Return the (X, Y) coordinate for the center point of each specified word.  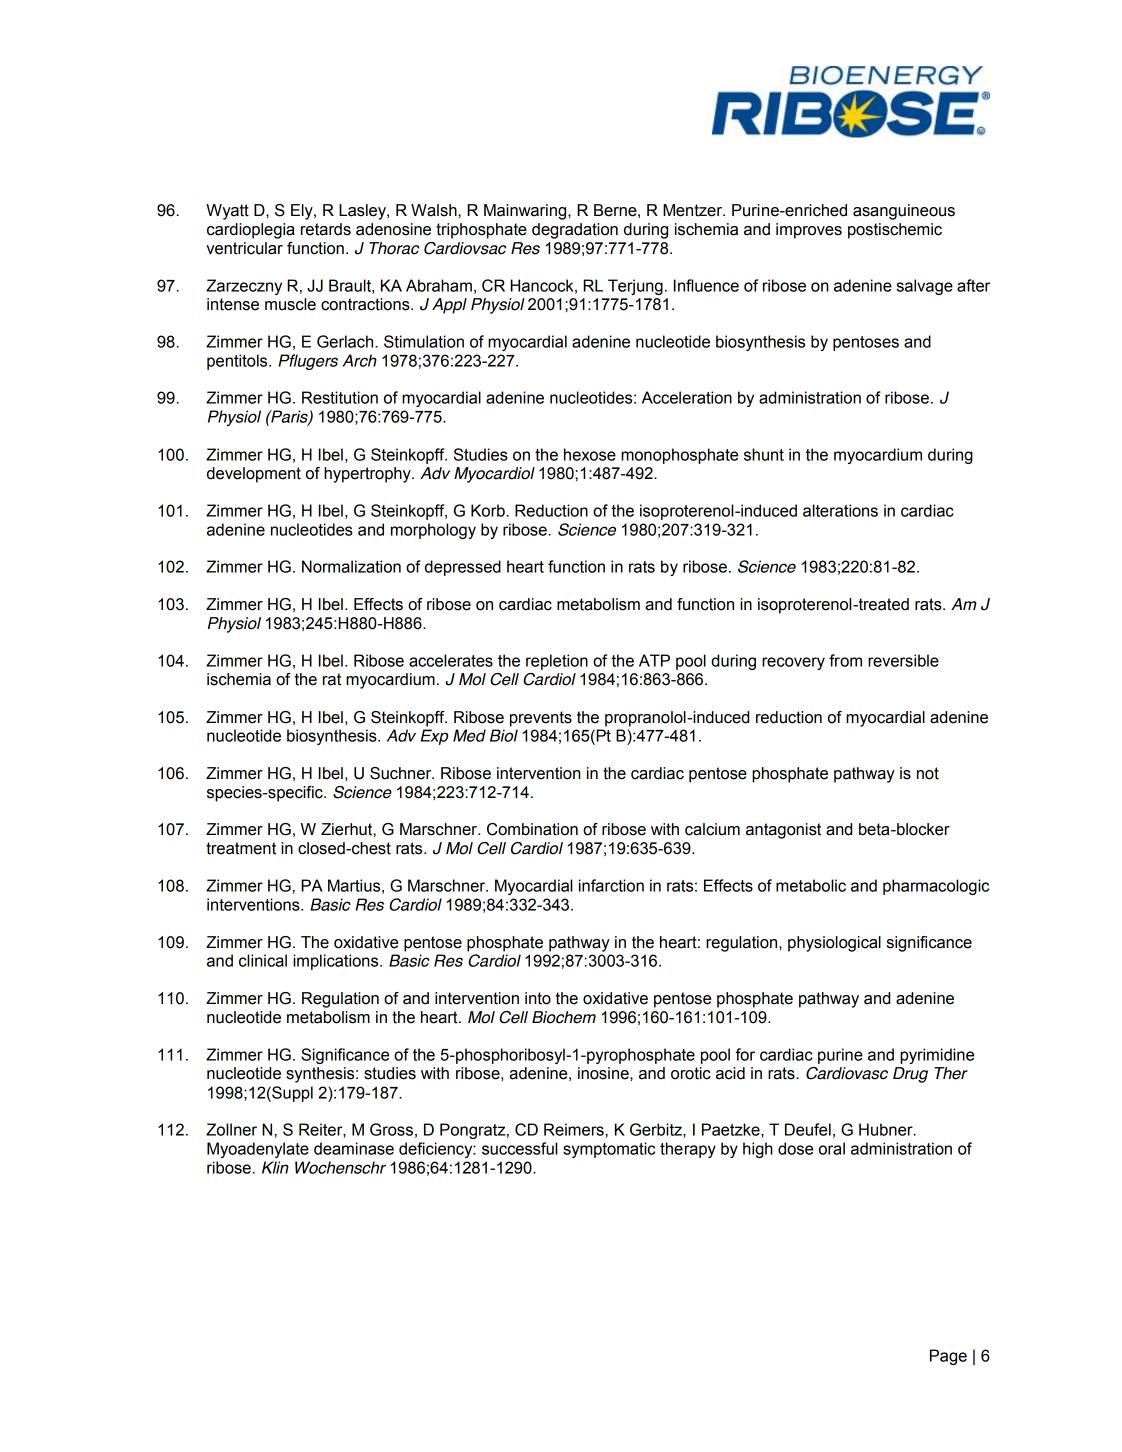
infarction (611, 885)
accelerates (451, 660)
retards (326, 229)
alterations (840, 510)
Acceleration (687, 397)
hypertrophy (368, 475)
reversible (903, 660)
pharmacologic (936, 887)
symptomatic (609, 1150)
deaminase (354, 1148)
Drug (910, 1075)
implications (337, 962)
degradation (575, 231)
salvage (924, 287)
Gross (391, 1129)
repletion (557, 662)
